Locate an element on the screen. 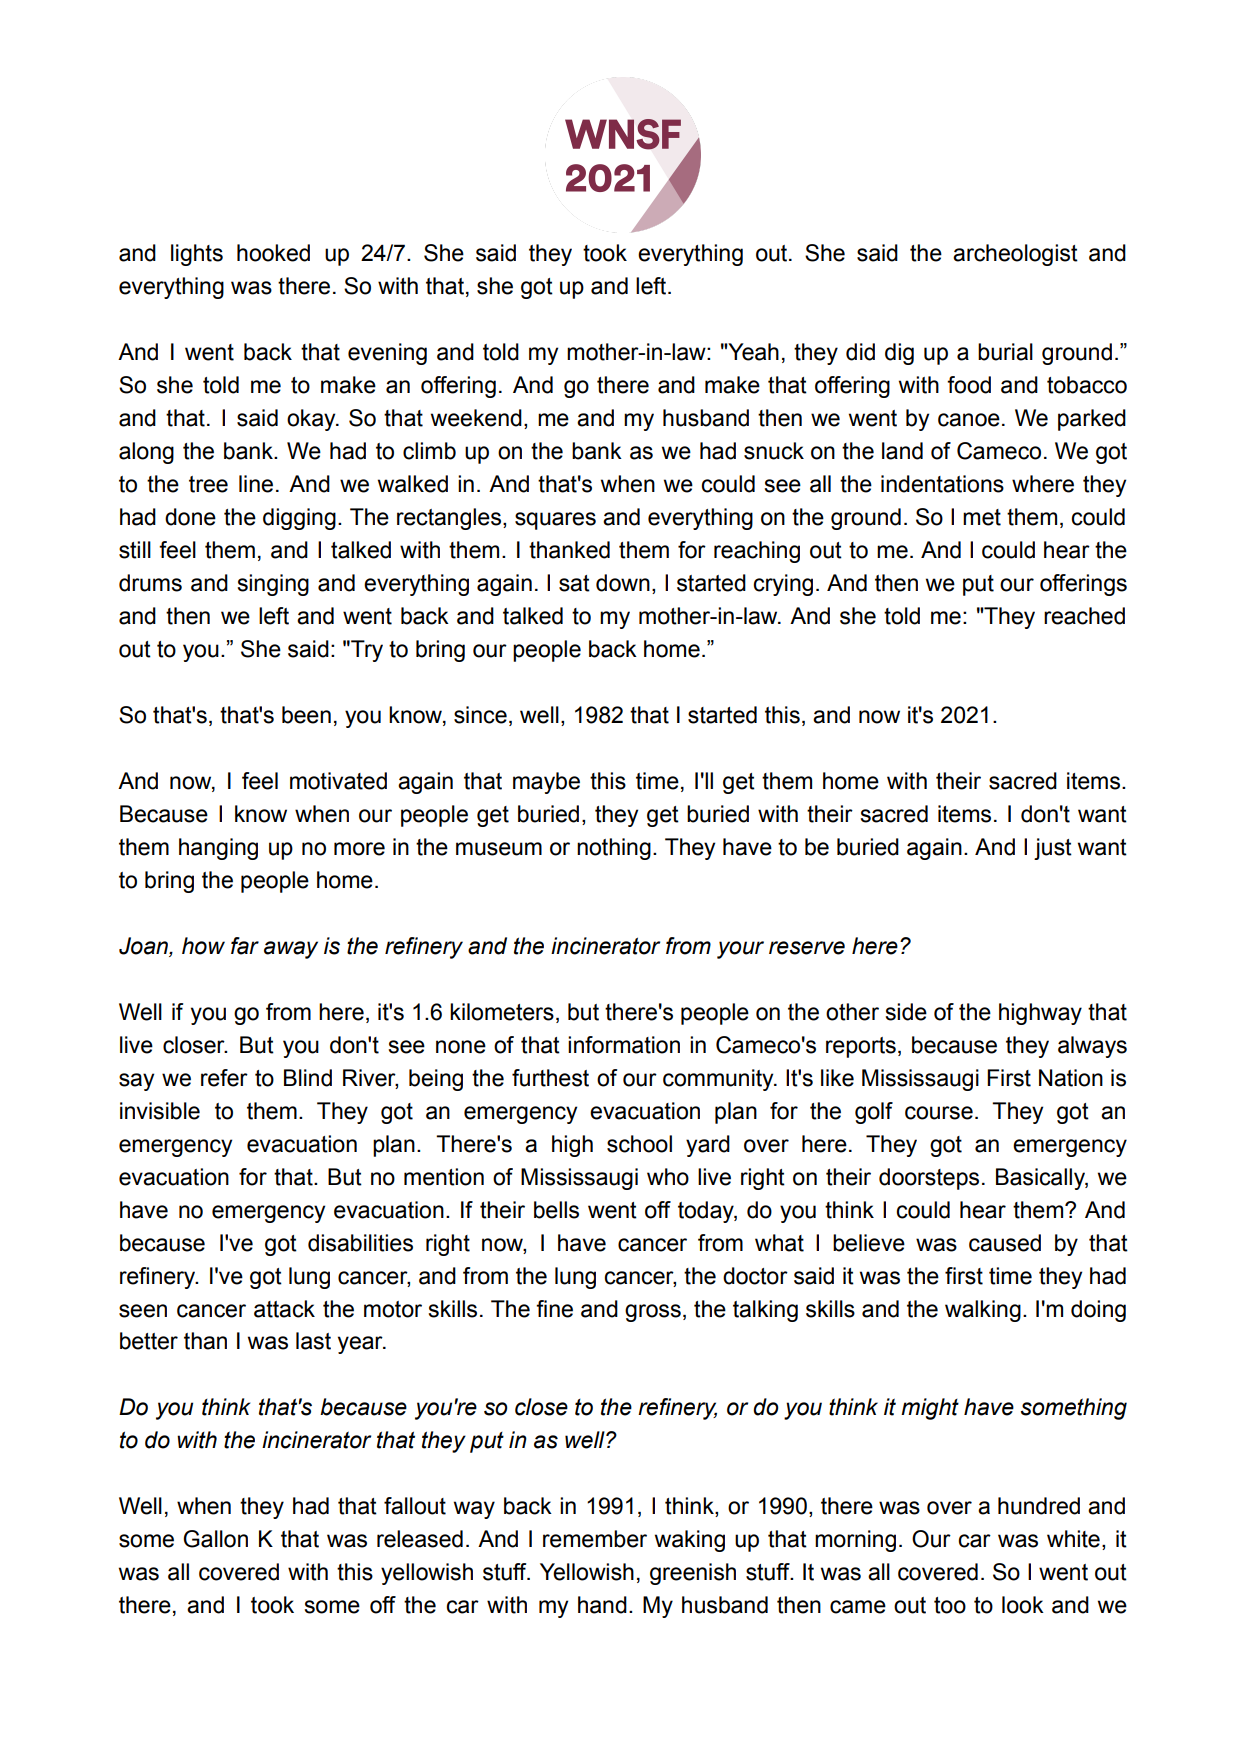 This screenshot has height=1763, width=1248. down is located at coordinates (623, 583).
